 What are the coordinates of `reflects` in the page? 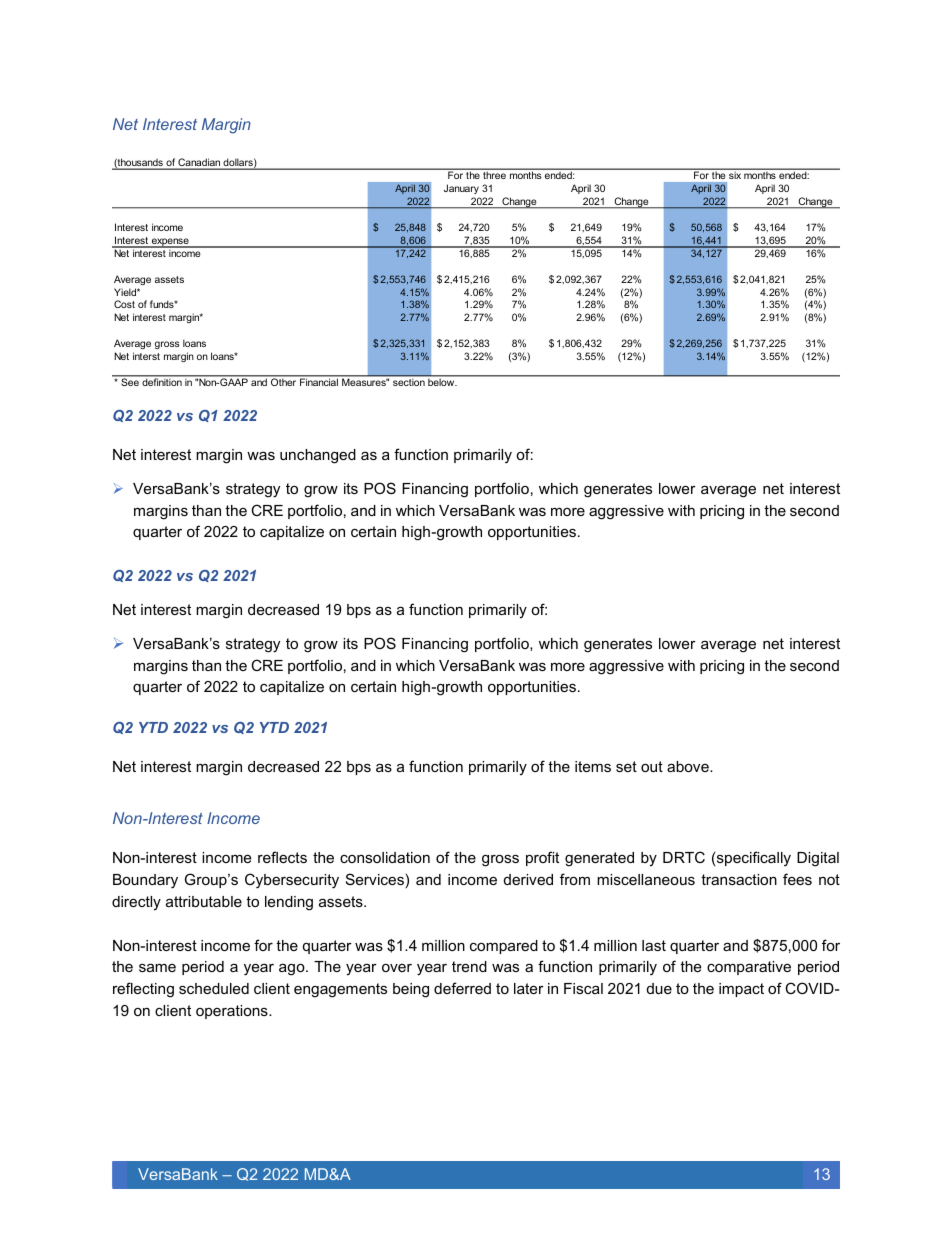 It's located at (282, 857).
